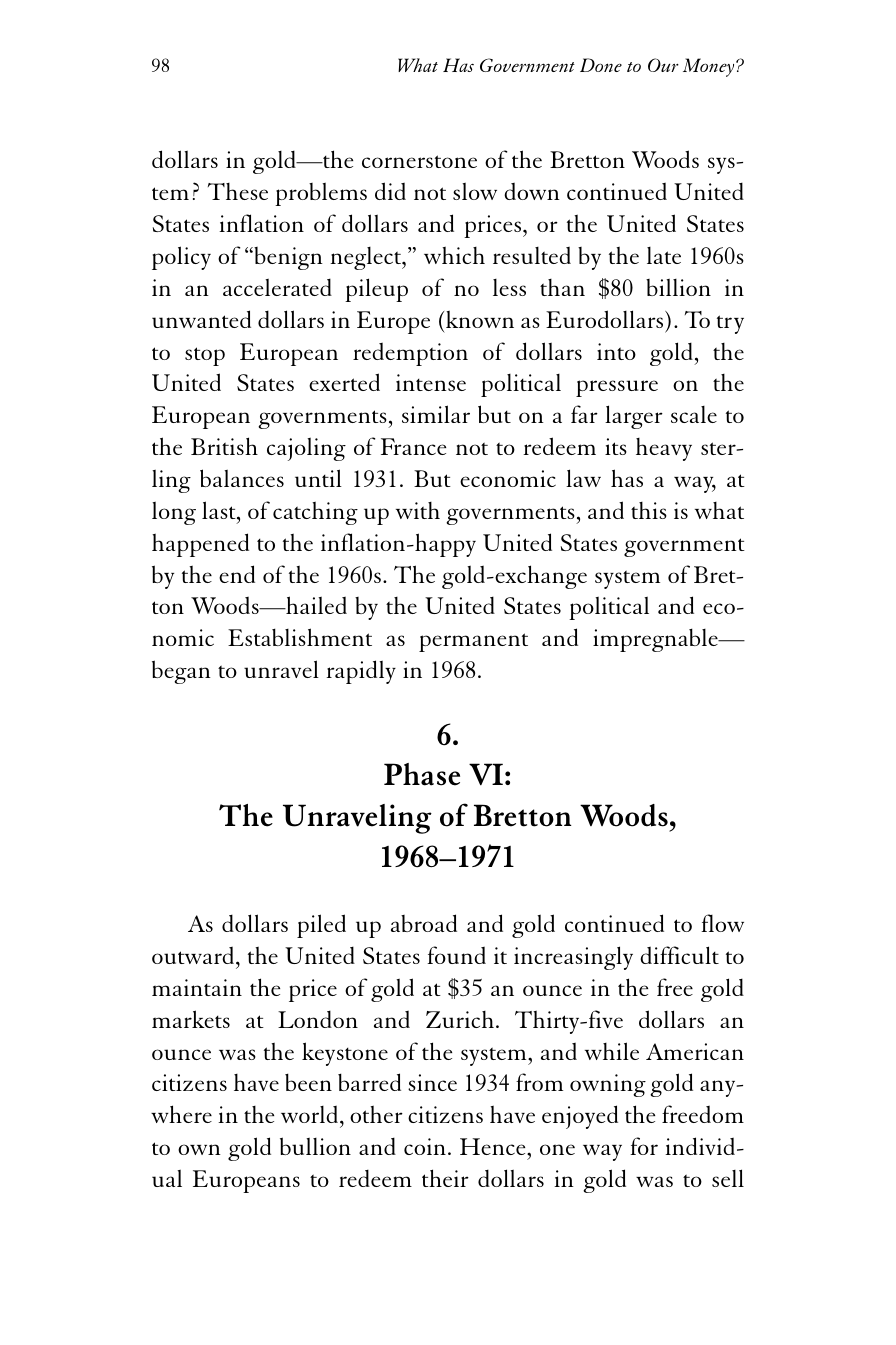  Describe the element at coordinates (419, 161) in the page. I see `cornerstone` at that location.
